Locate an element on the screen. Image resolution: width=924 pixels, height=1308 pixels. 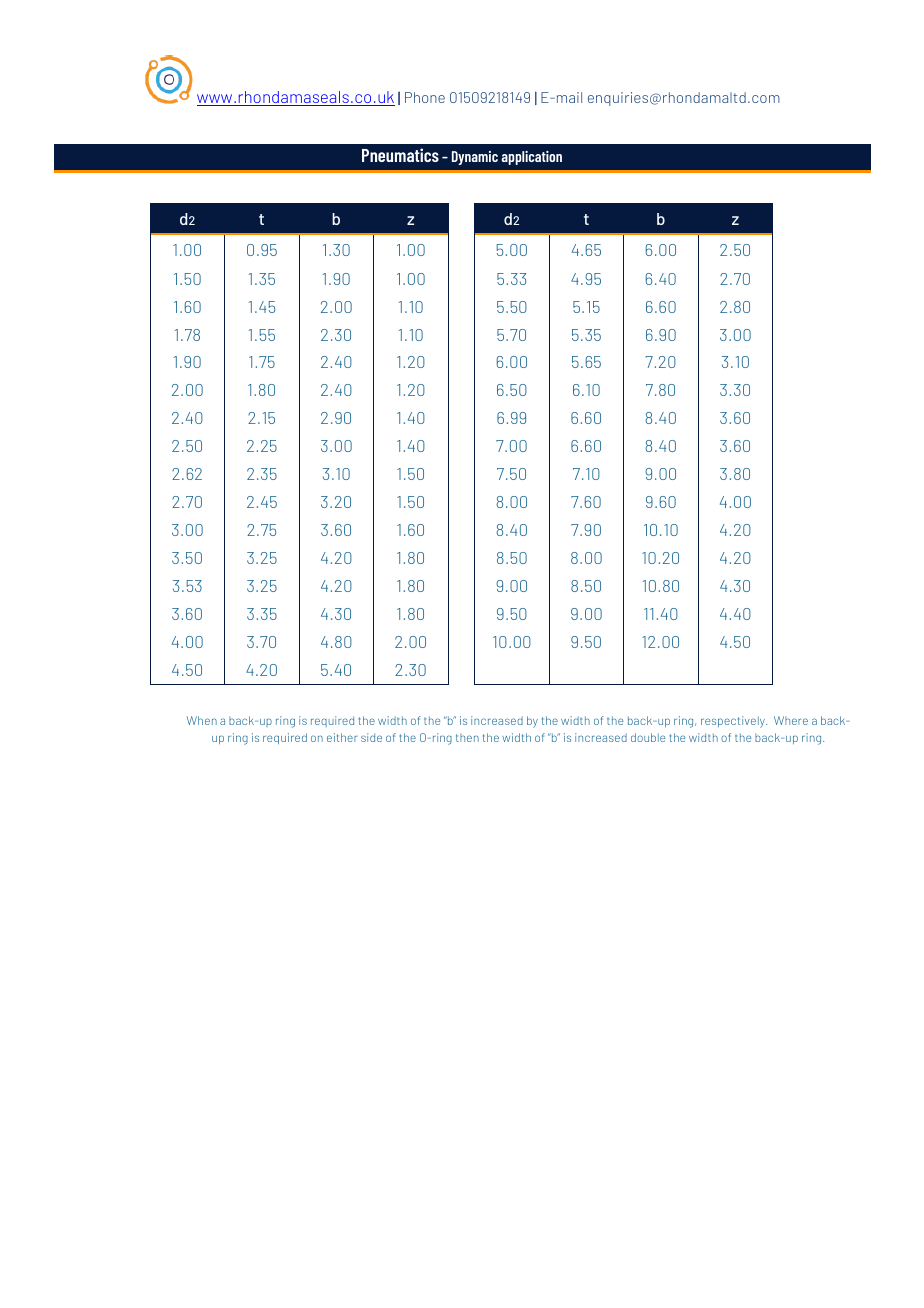
then is located at coordinates (467, 738).
